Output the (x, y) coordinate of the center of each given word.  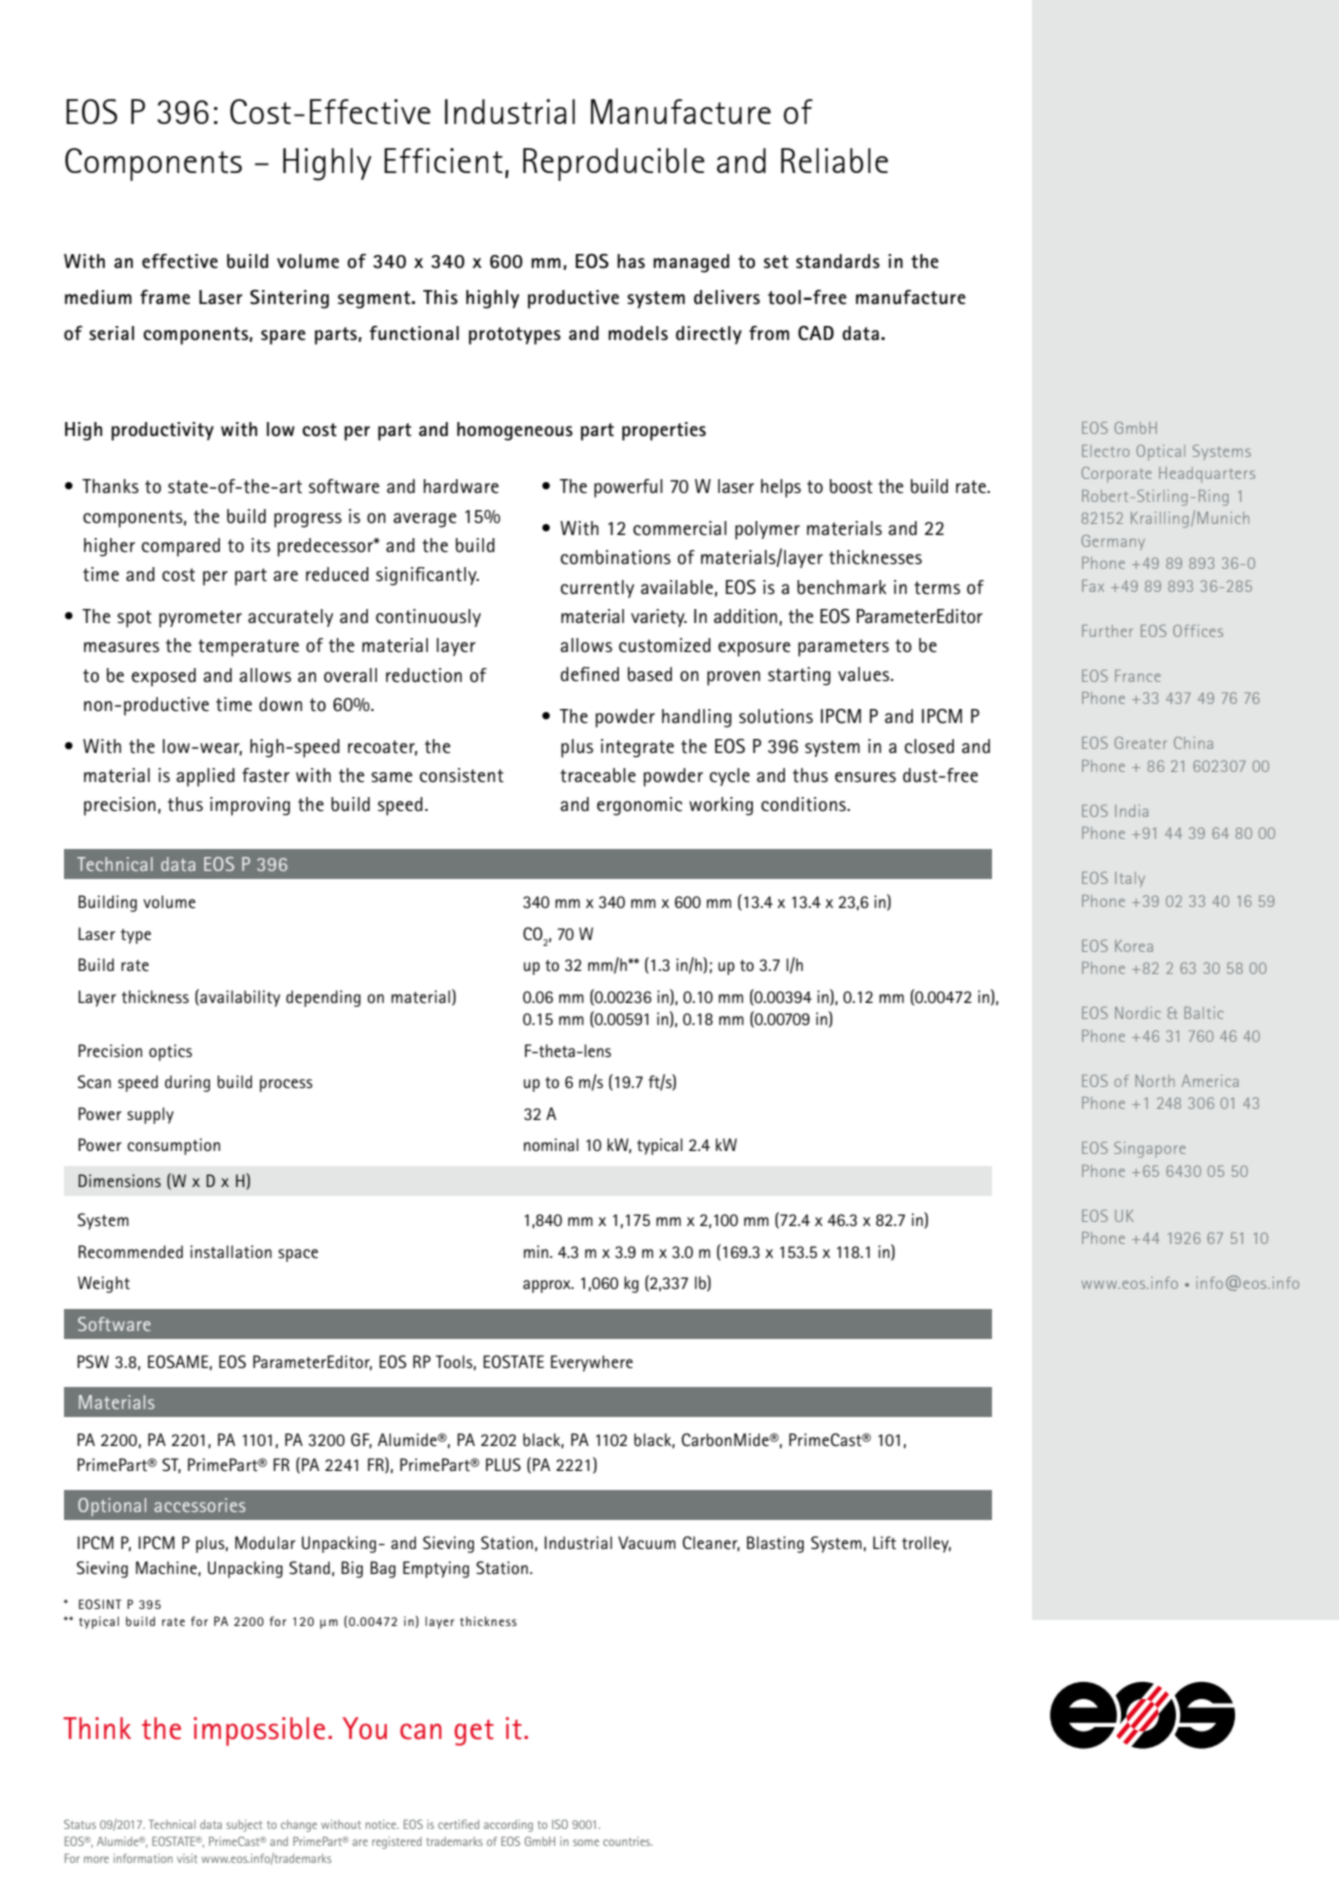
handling (697, 718)
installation (231, 1251)
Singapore (1150, 1150)
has (631, 261)
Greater (1140, 743)
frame (165, 297)
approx (548, 1286)
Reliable (834, 160)
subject (244, 1826)
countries (628, 1841)
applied (205, 777)
